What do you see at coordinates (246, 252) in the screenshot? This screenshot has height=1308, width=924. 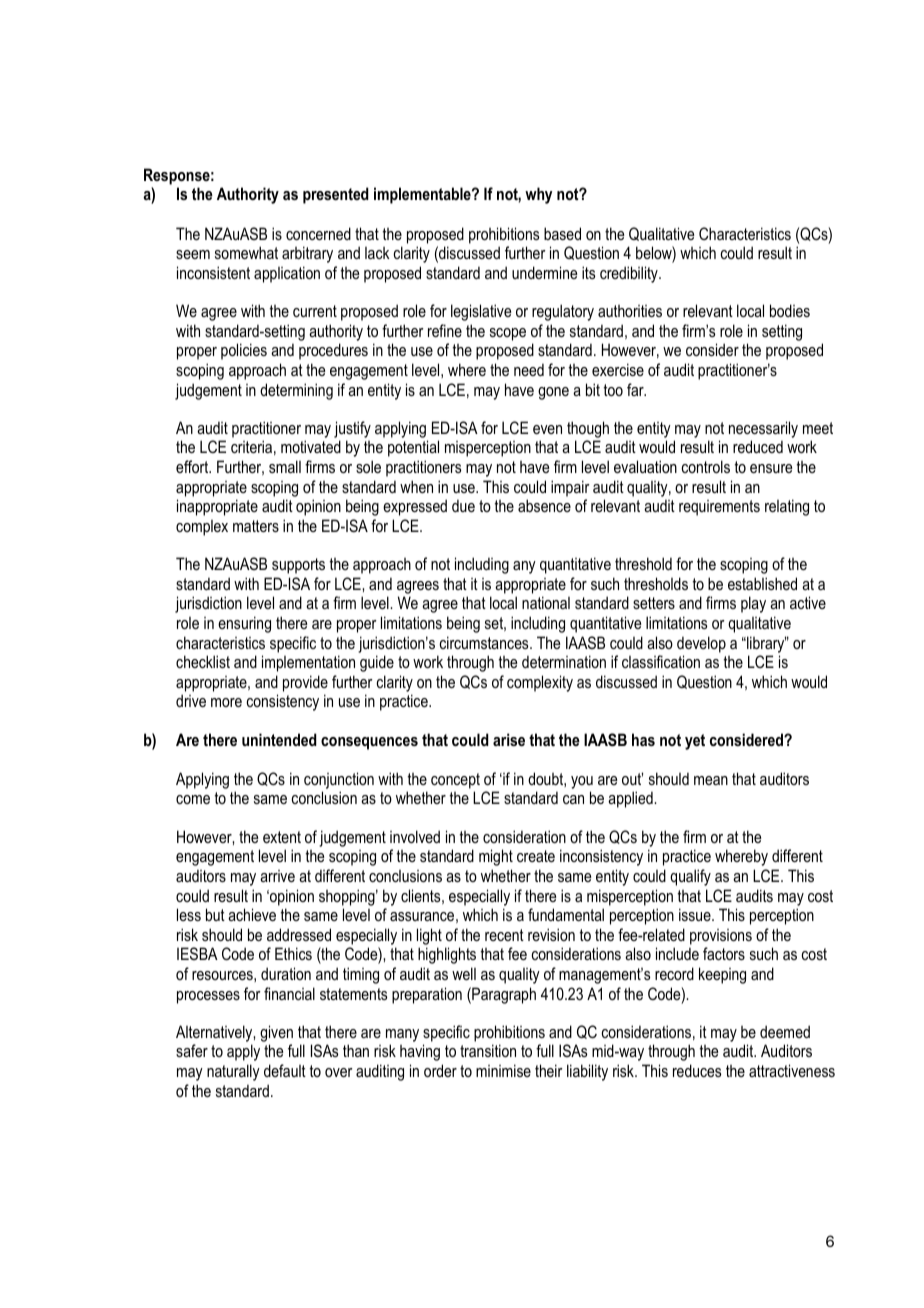 I see `somewhat` at bounding box center [246, 252].
